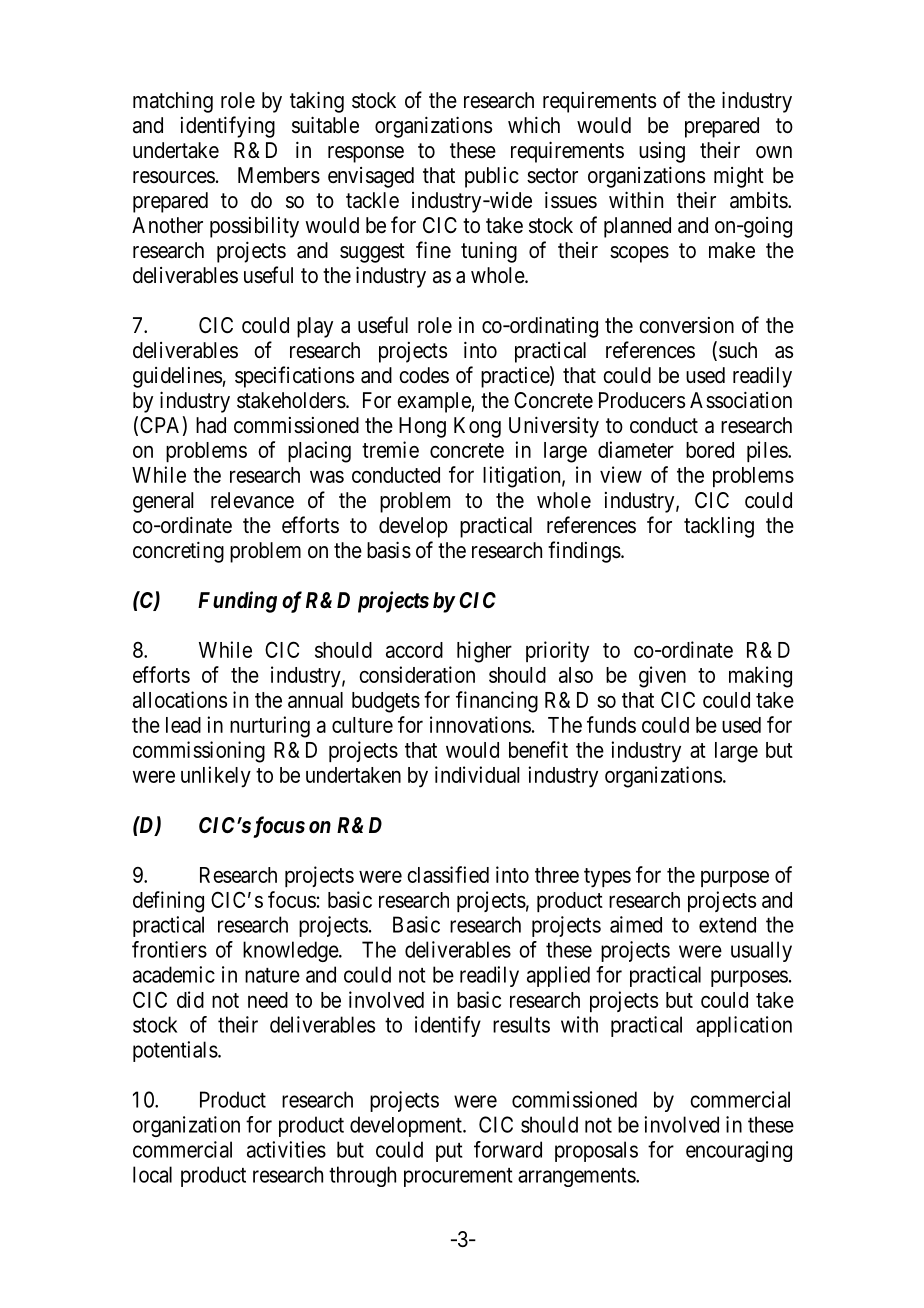 Image resolution: width=924 pixels, height=1308 pixels. I want to click on public, so click(492, 177).
